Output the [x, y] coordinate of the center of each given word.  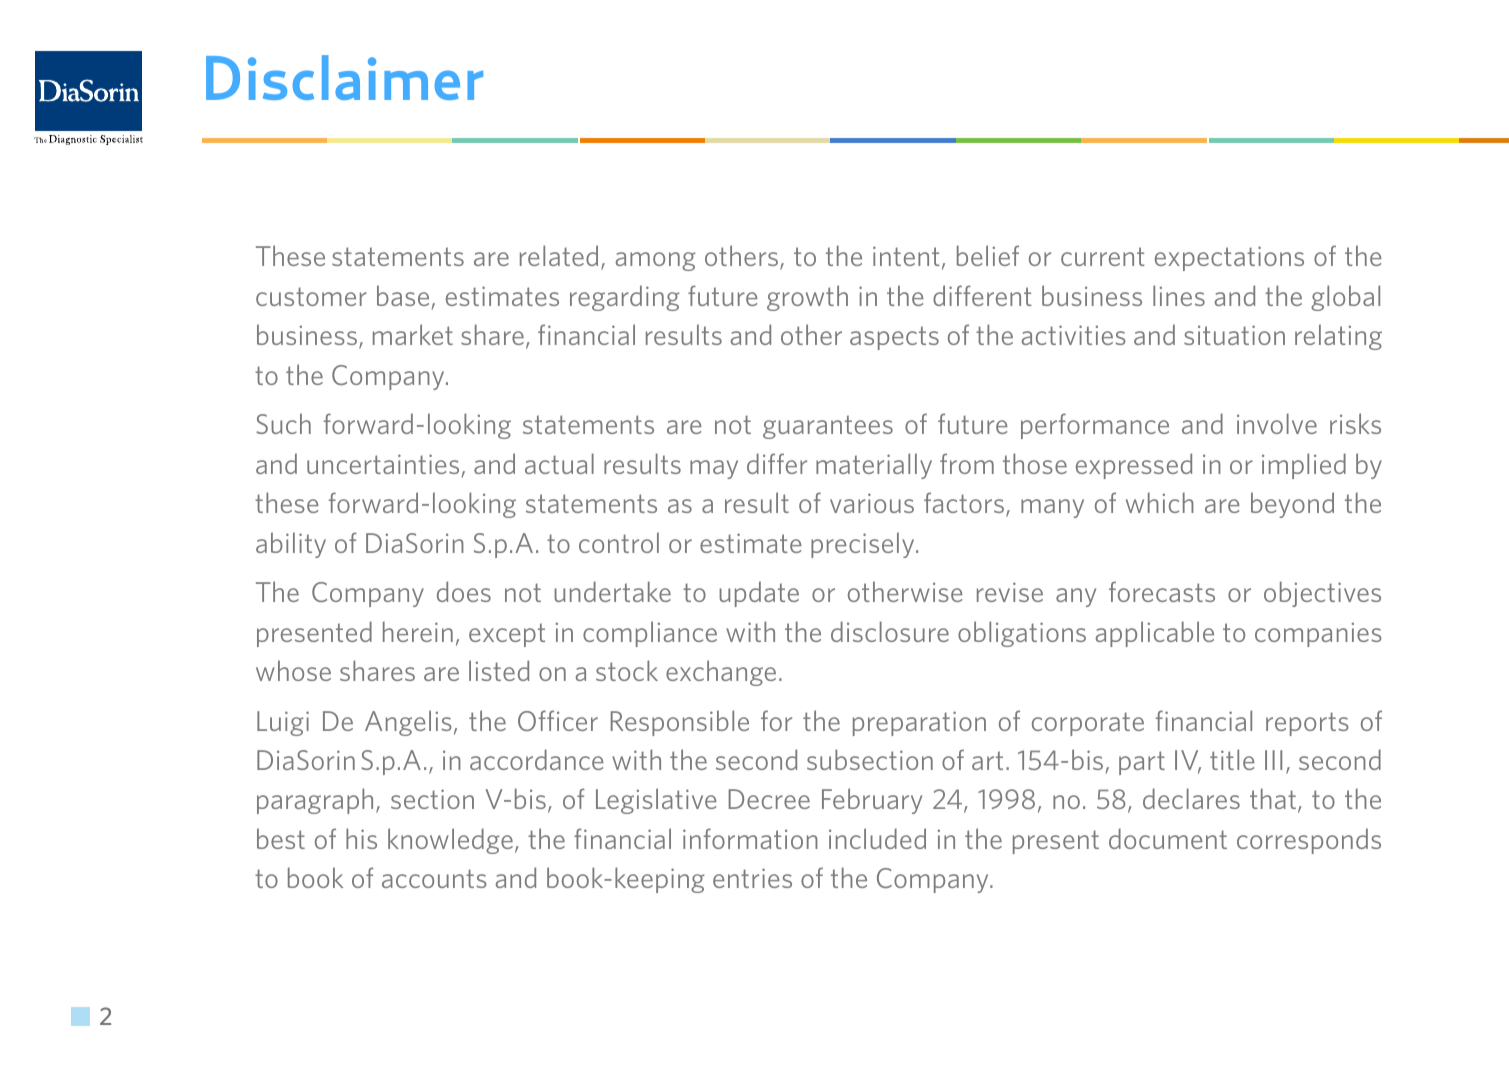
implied [1304, 466]
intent [906, 256]
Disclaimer [344, 77]
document [1168, 838]
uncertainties [383, 464]
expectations [1229, 258]
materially [874, 466]
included [877, 838]
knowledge [450, 841]
